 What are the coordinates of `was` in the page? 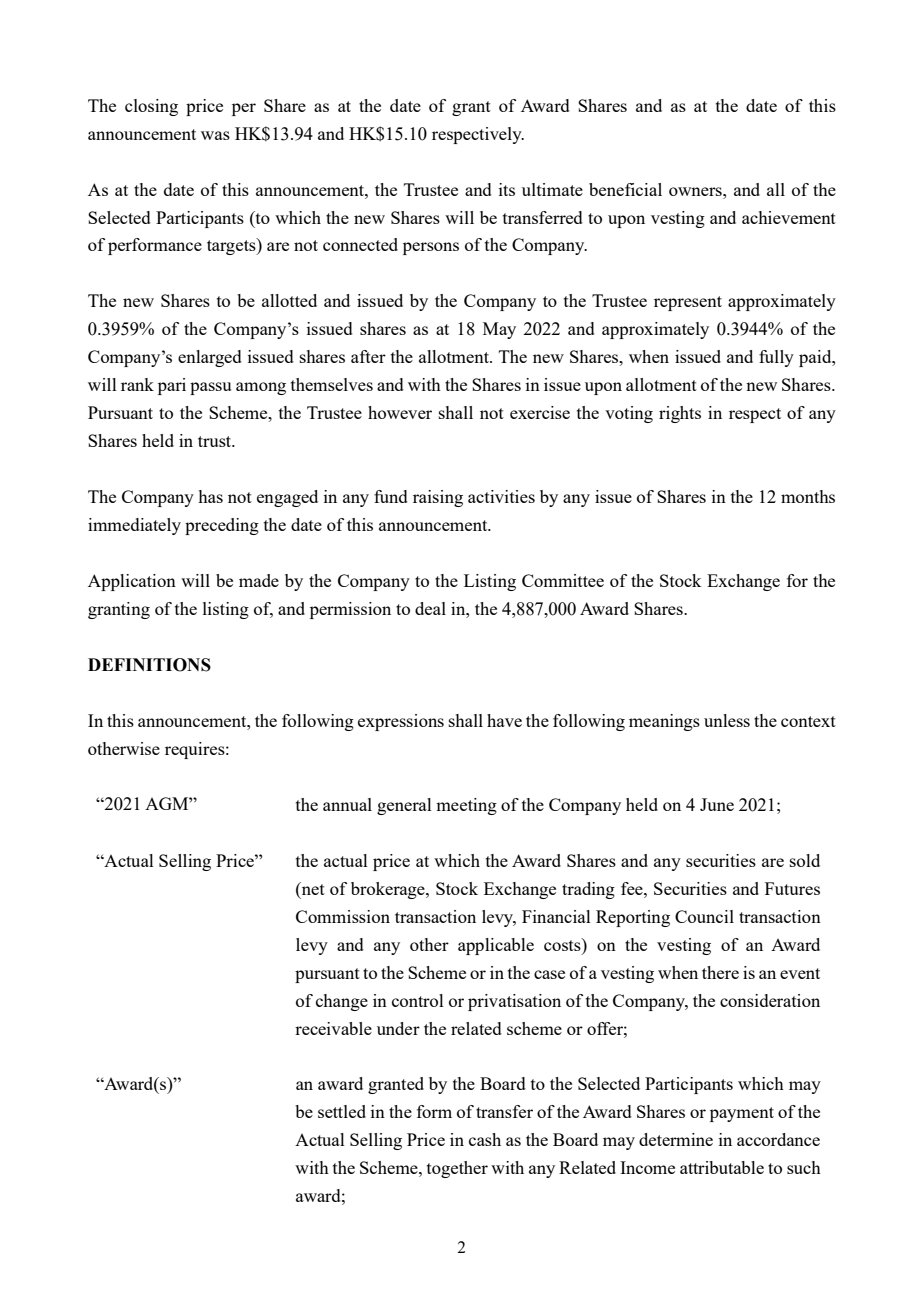 It's located at (215, 135).
